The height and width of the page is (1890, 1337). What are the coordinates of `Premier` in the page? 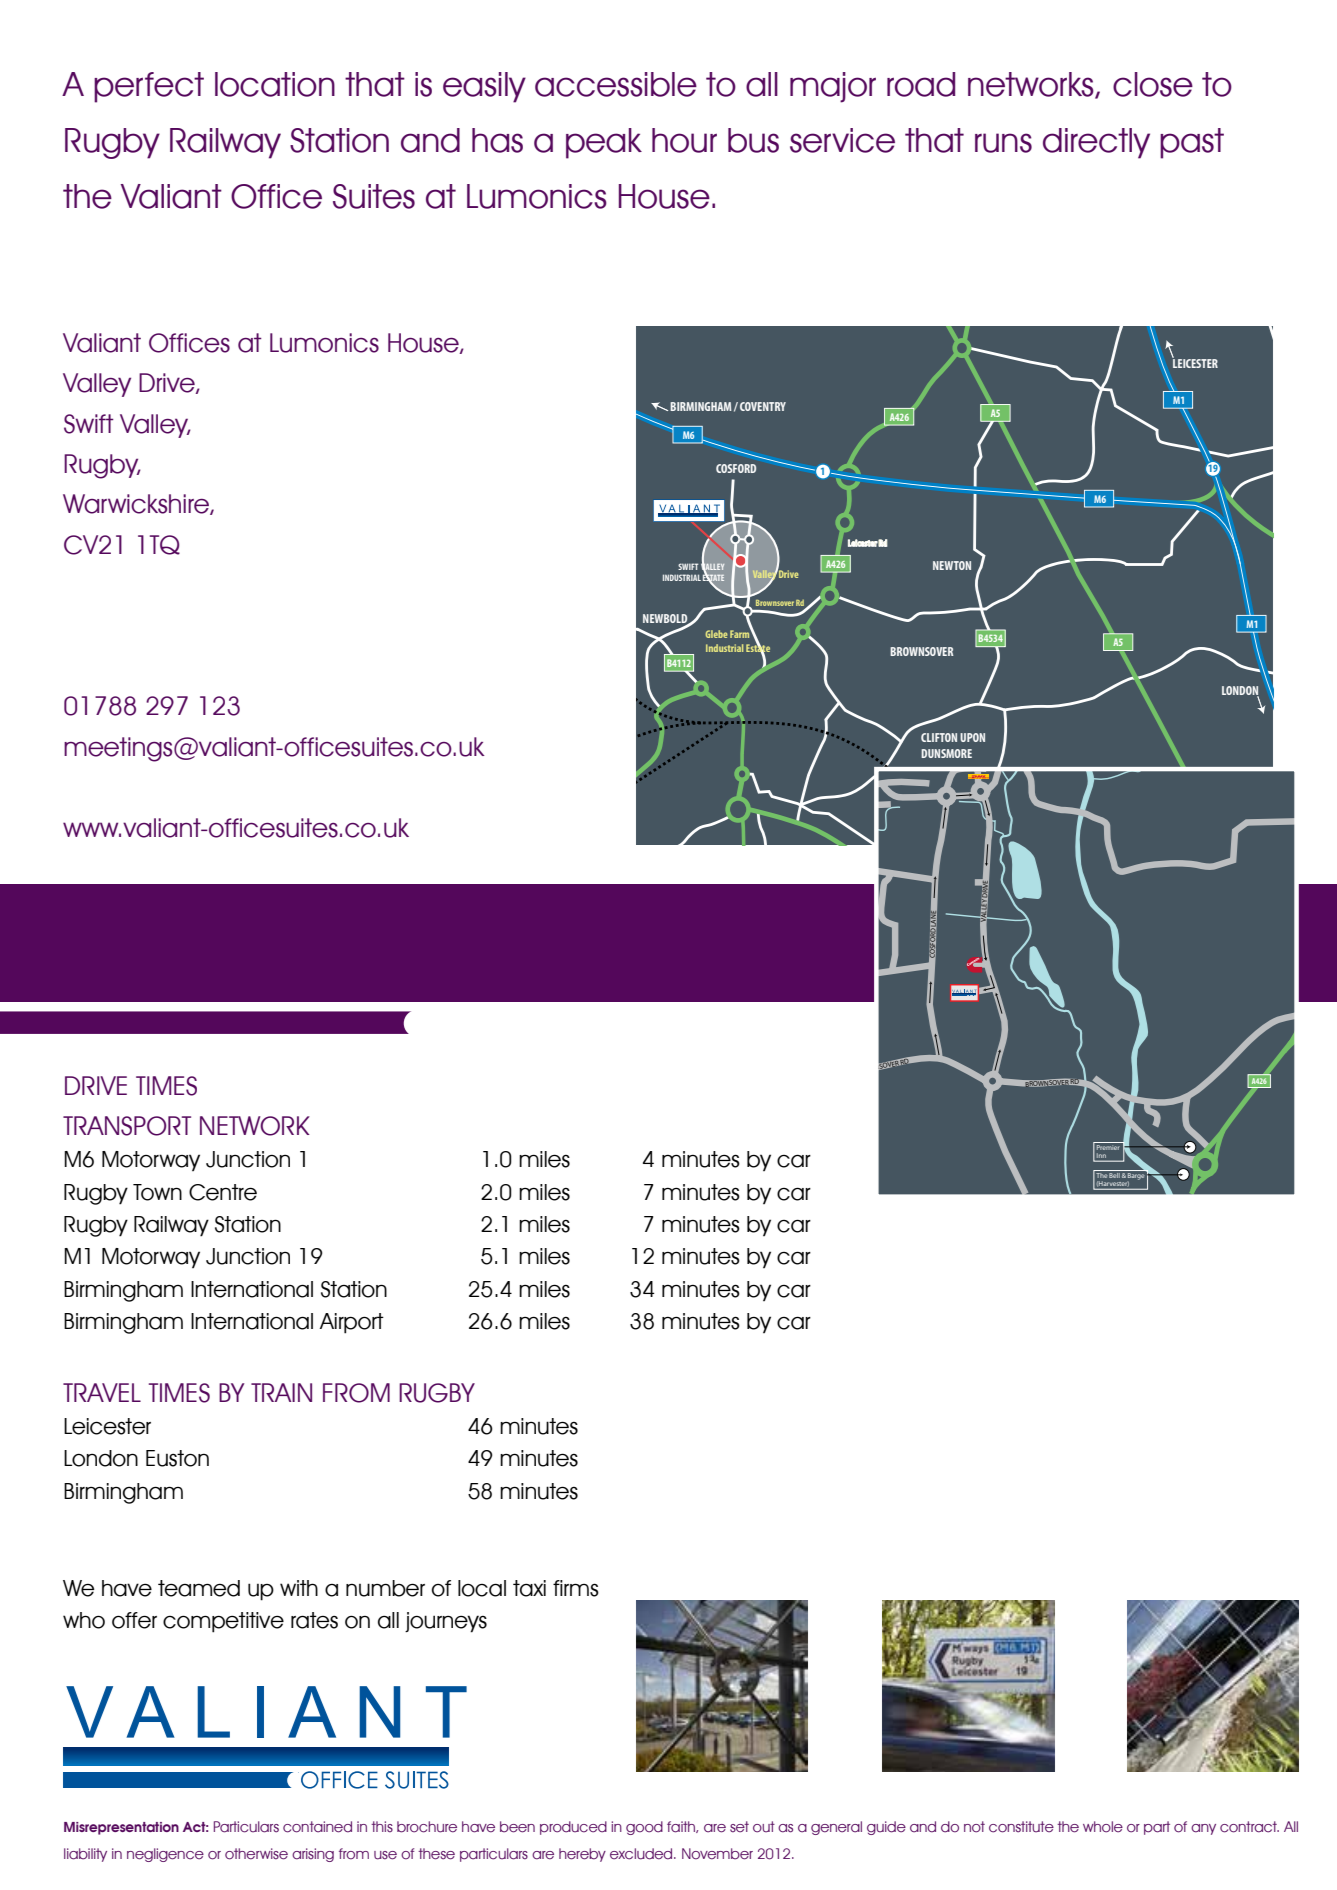 It's located at (1108, 1146).
